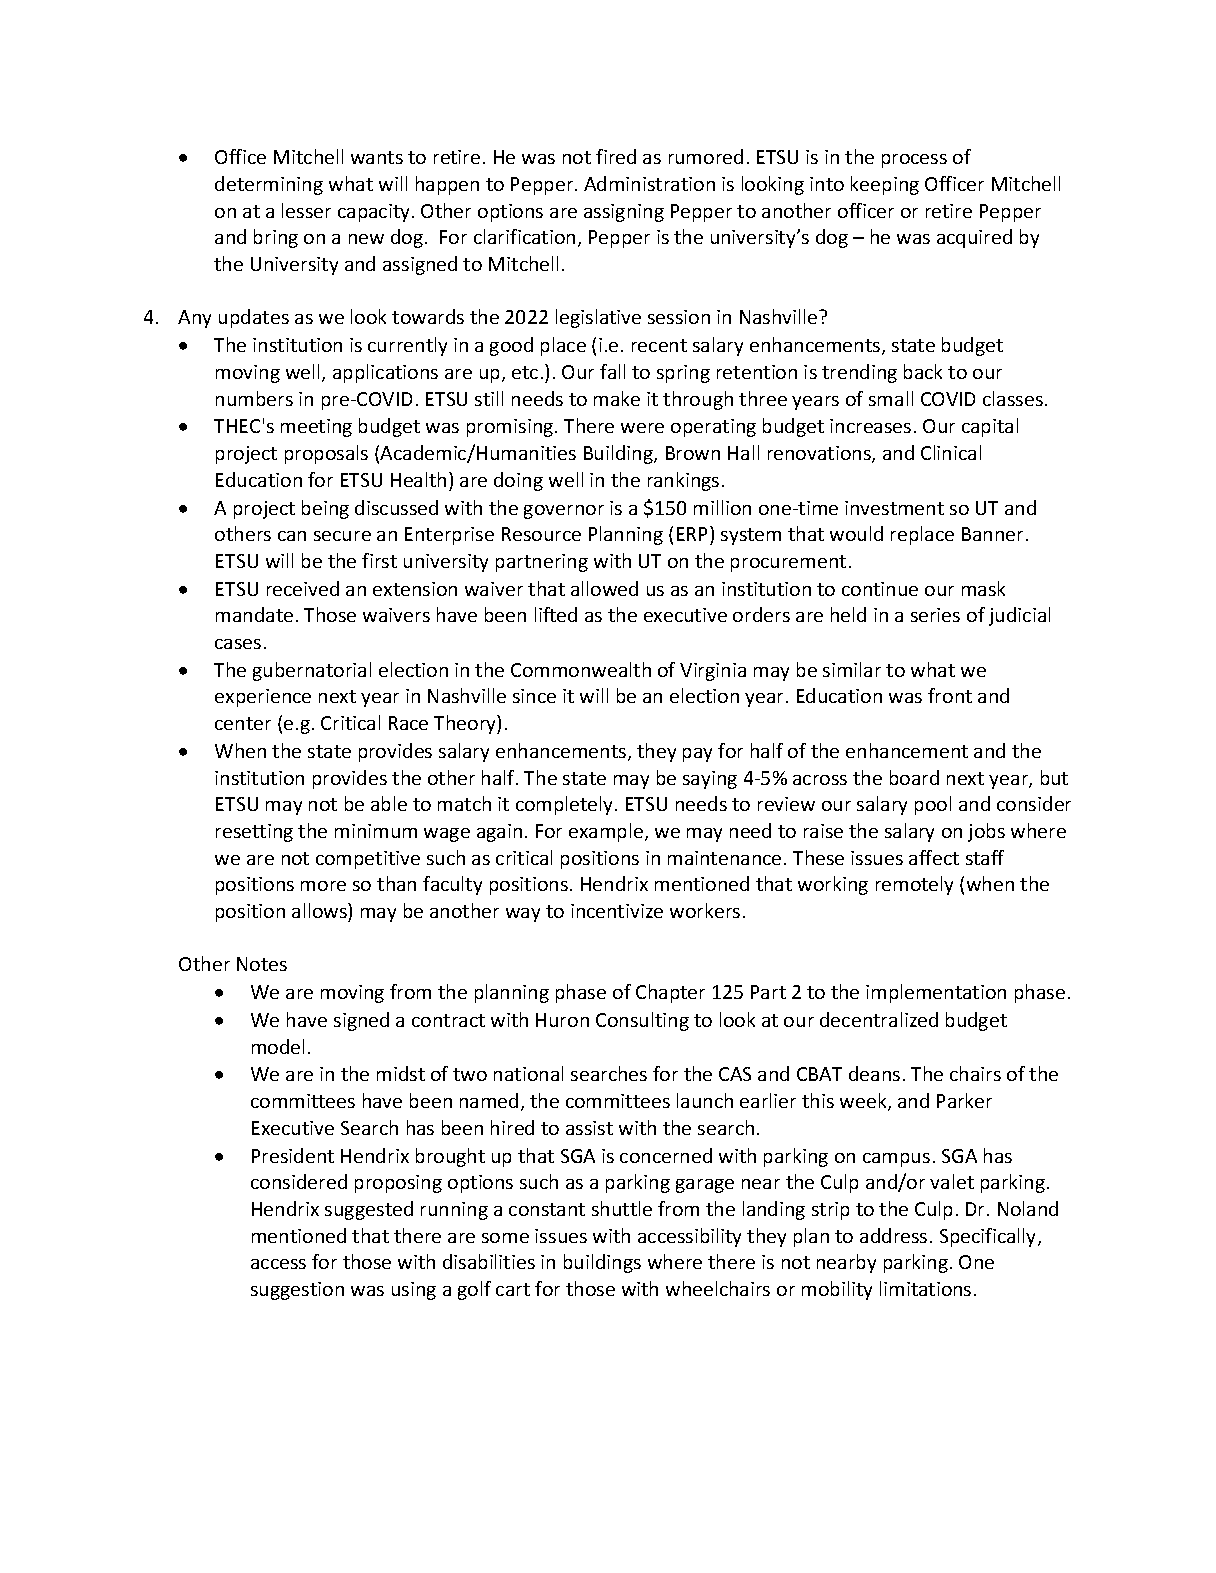 The height and width of the image is (1573, 1216). Describe the element at coordinates (263, 698) in the image. I see `experience` at that location.
